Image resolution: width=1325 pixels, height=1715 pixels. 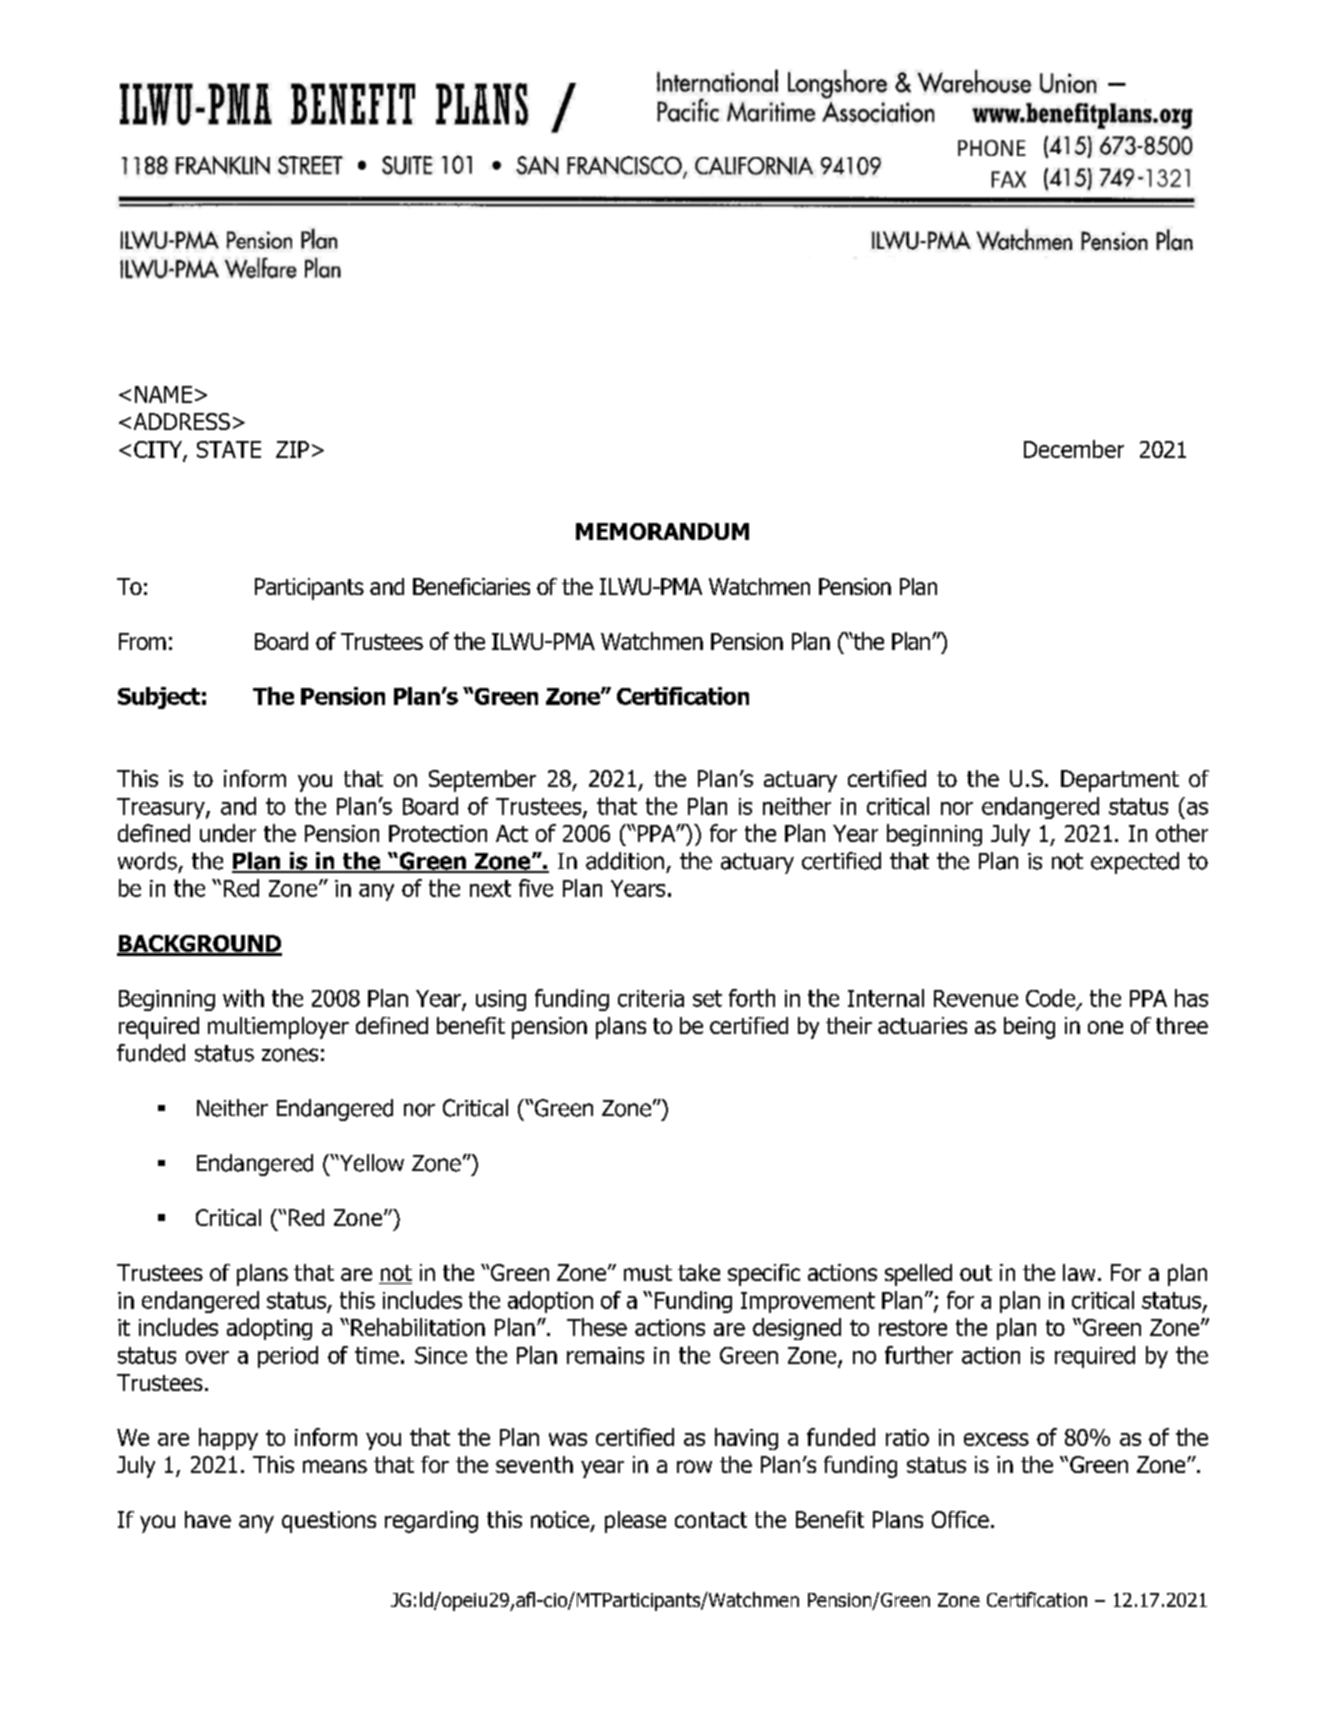 What do you see at coordinates (199, 945) in the screenshot?
I see `BACKGROUND` at bounding box center [199, 945].
